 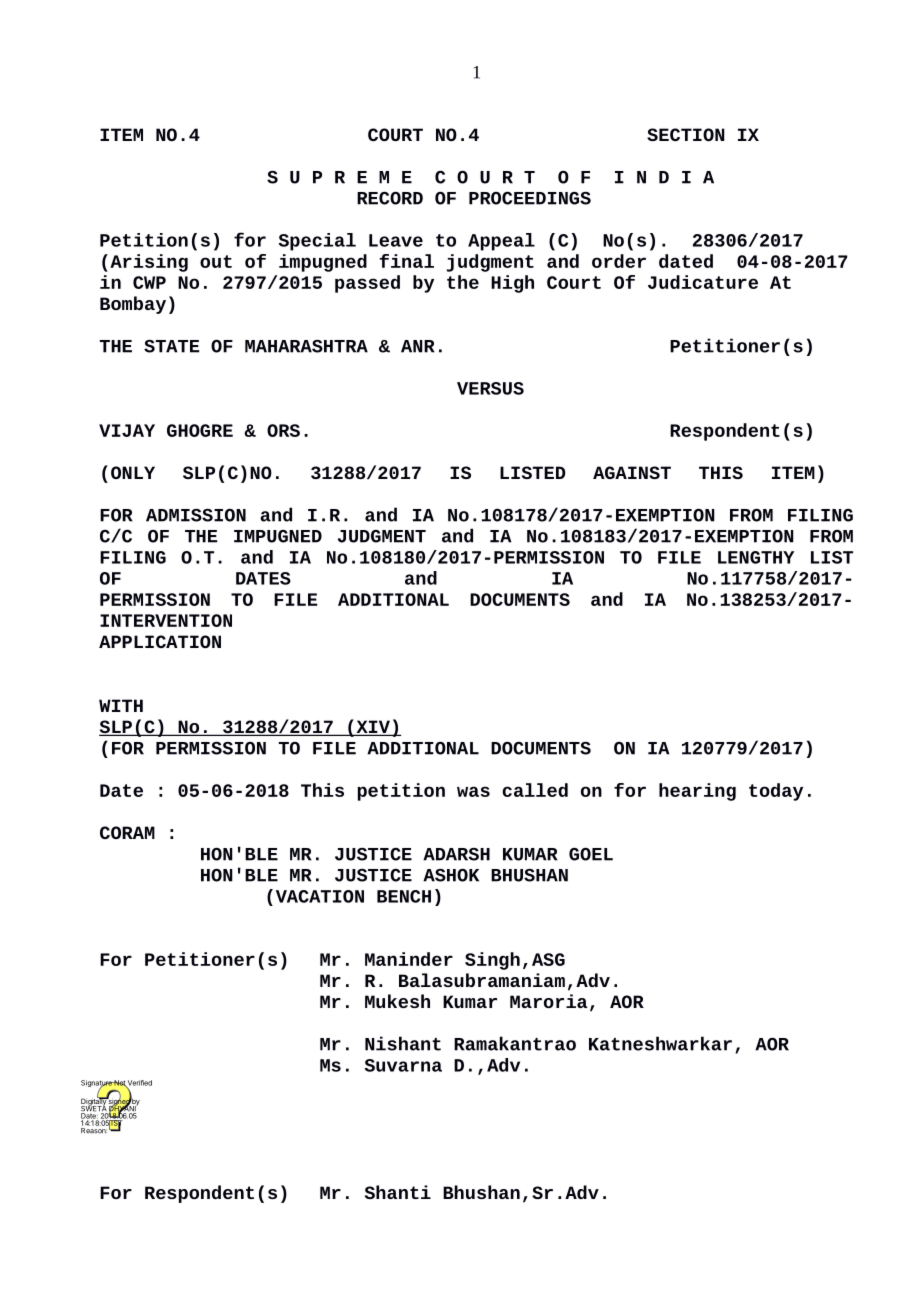 What do you see at coordinates (398, 1192) in the screenshot?
I see `Shanti` at bounding box center [398, 1192].
